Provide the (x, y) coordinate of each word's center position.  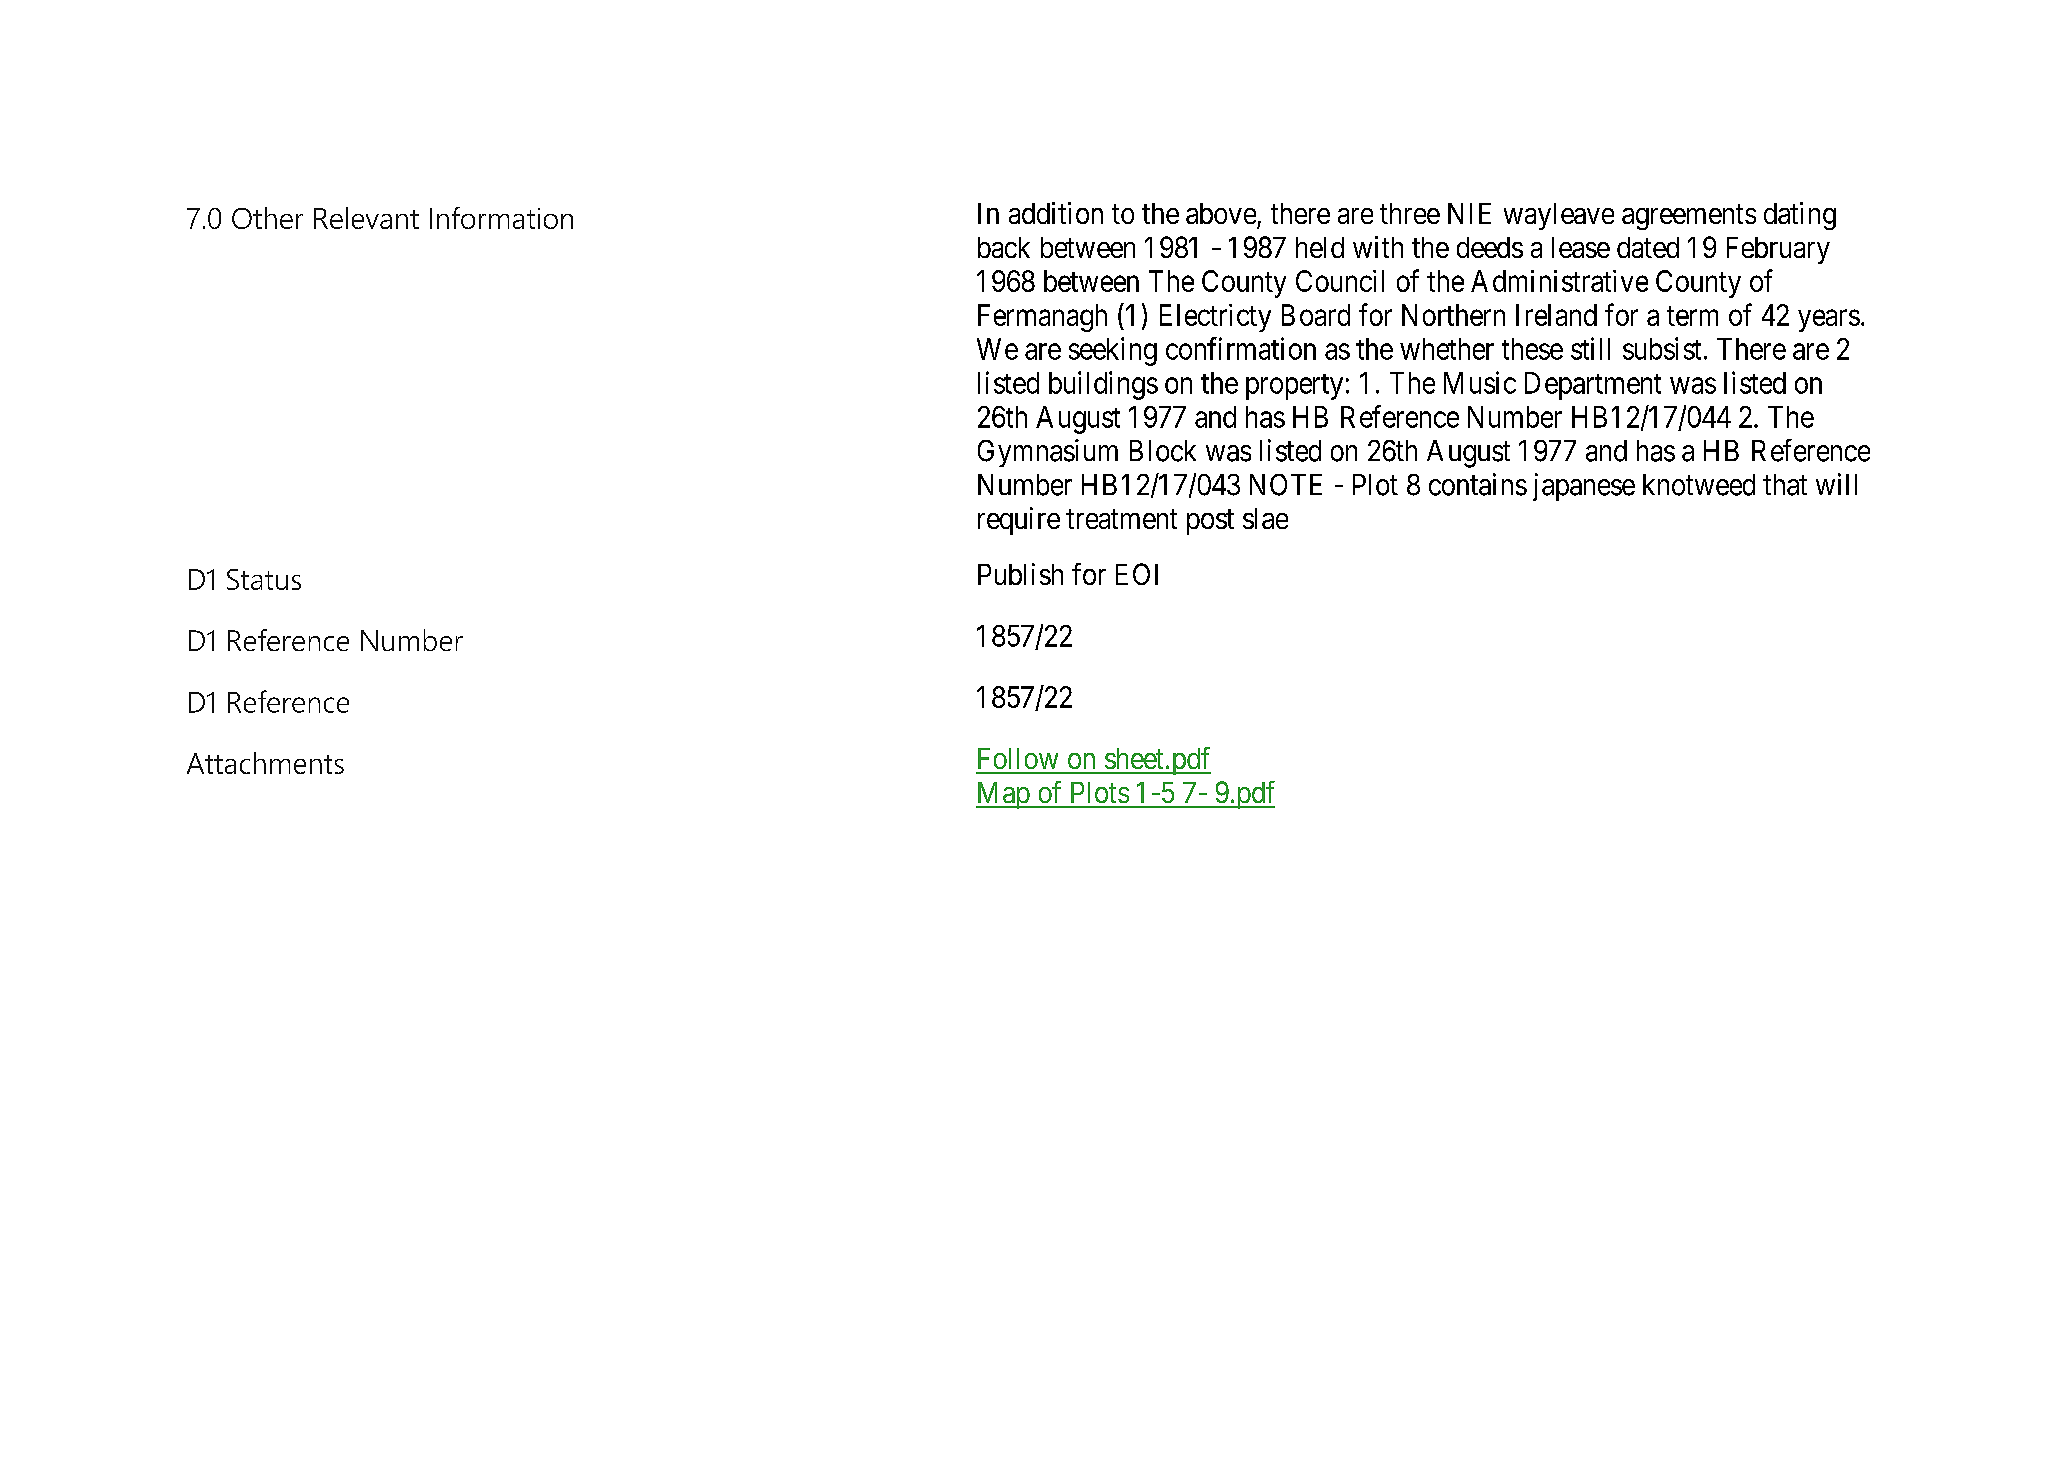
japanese (1584, 487)
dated (1648, 247)
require (1019, 521)
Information (501, 218)
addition (1056, 213)
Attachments (265, 763)
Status (264, 579)
